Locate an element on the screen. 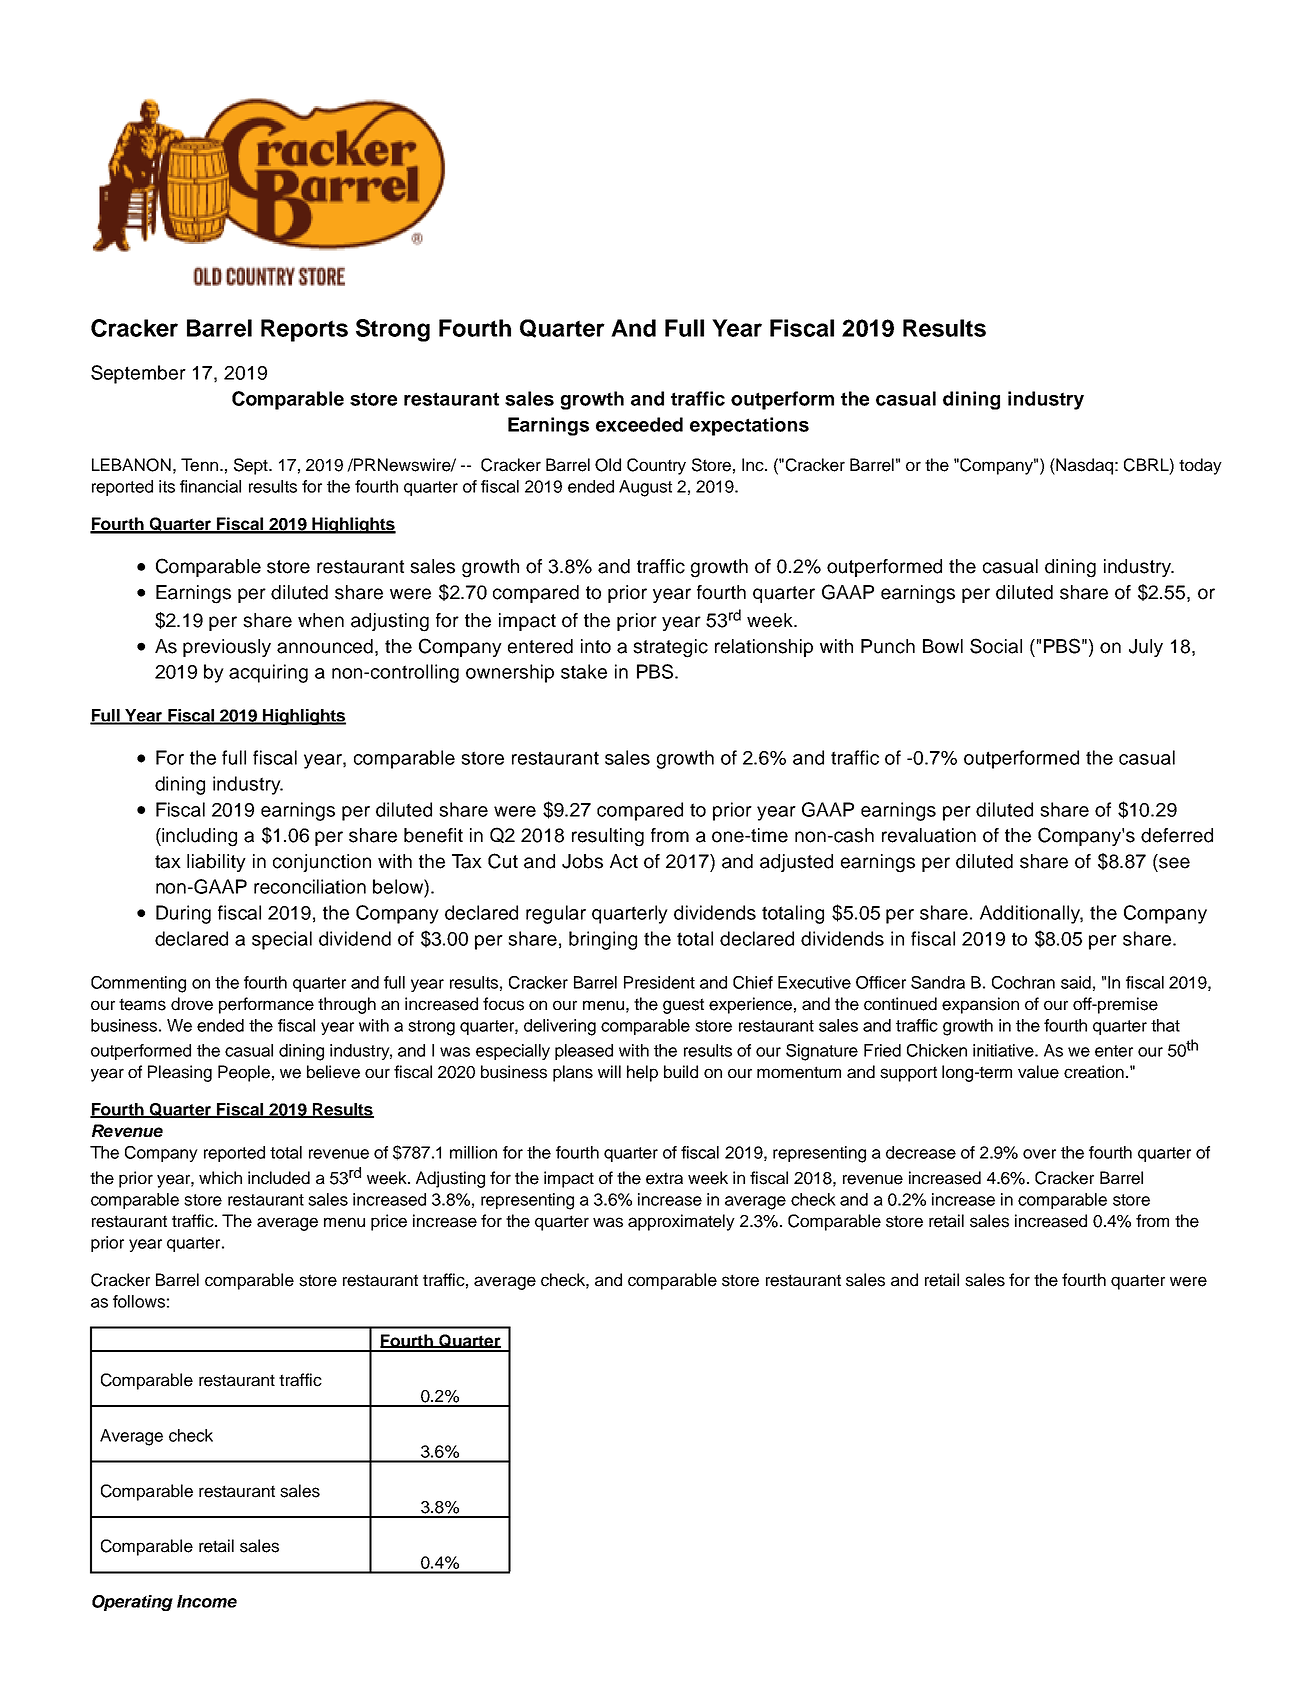  included is located at coordinates (279, 1178).
